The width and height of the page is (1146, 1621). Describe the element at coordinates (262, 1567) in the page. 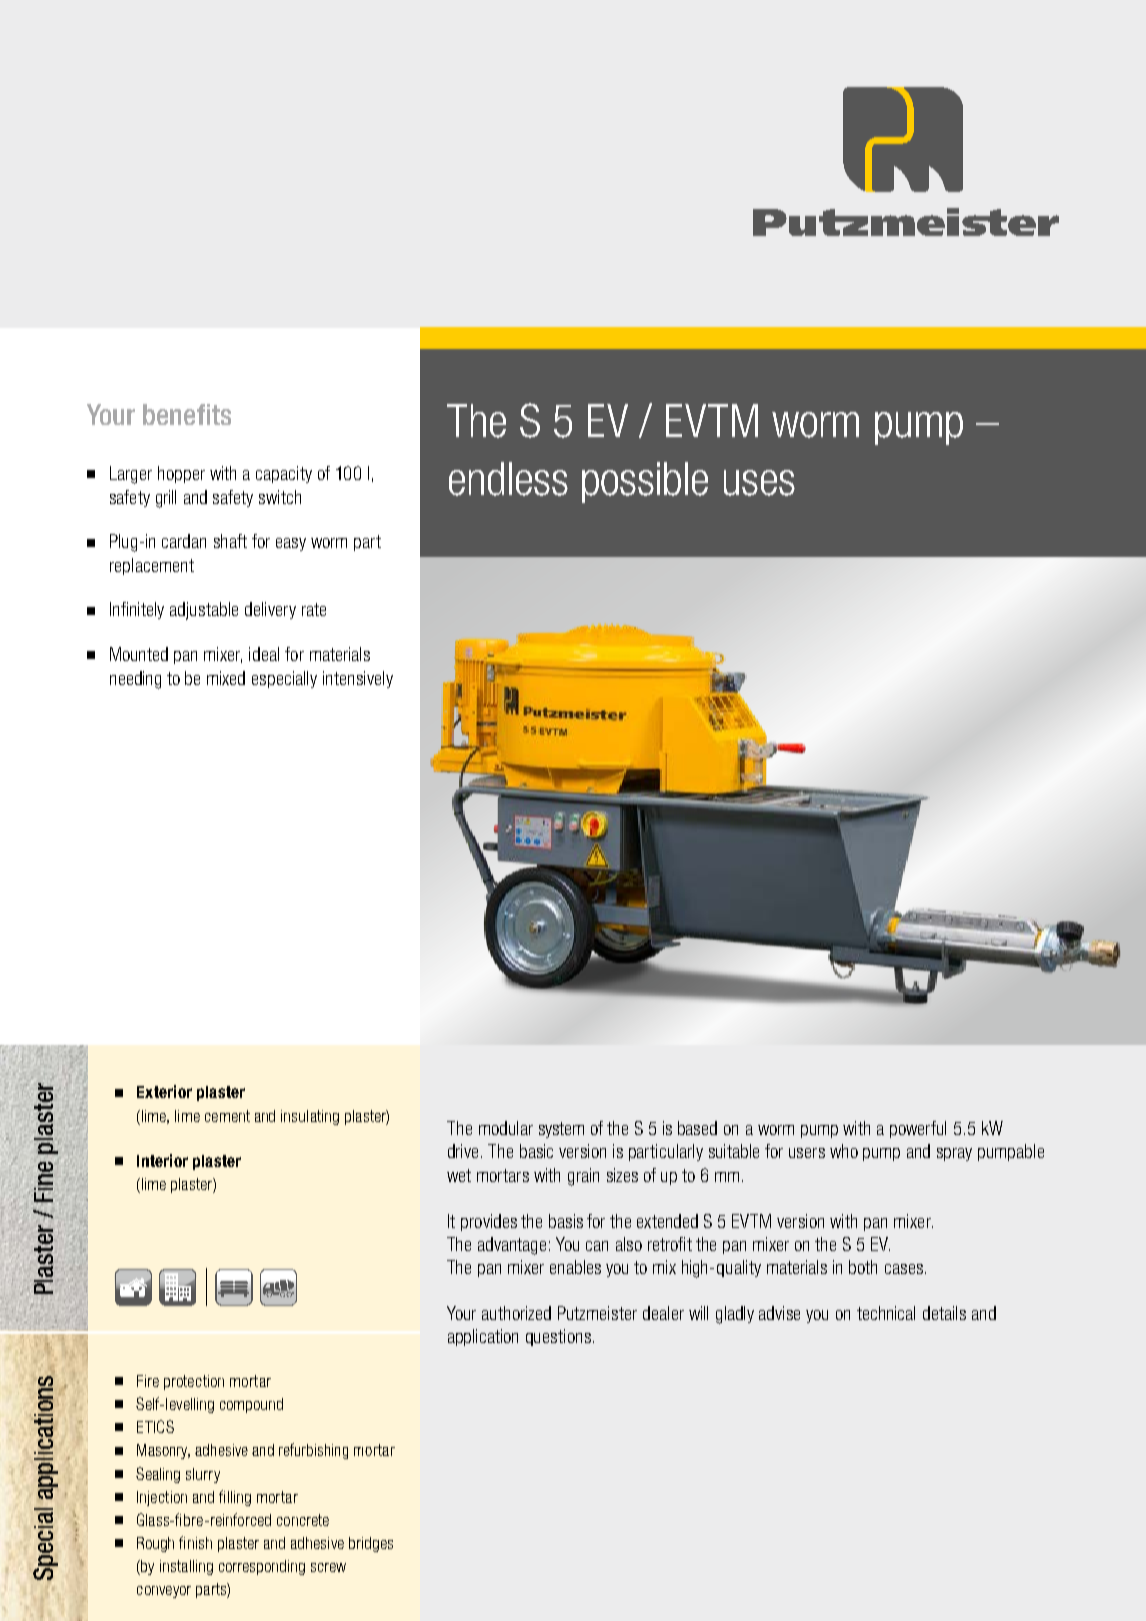

I see `corresponding` at that location.
